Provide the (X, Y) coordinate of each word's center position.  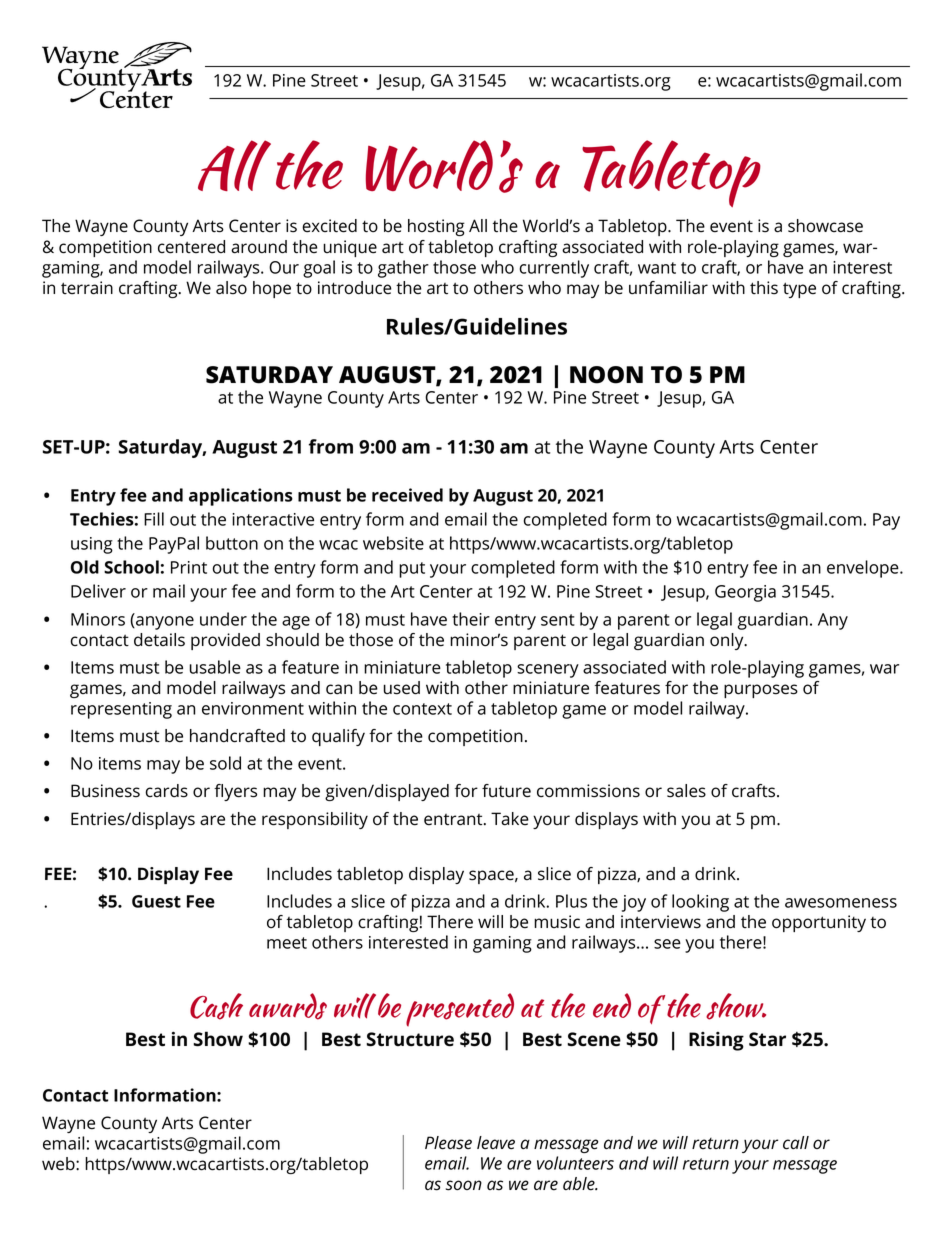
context (422, 709)
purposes (761, 691)
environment (253, 708)
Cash (216, 1006)
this (764, 288)
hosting (436, 227)
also (231, 288)
